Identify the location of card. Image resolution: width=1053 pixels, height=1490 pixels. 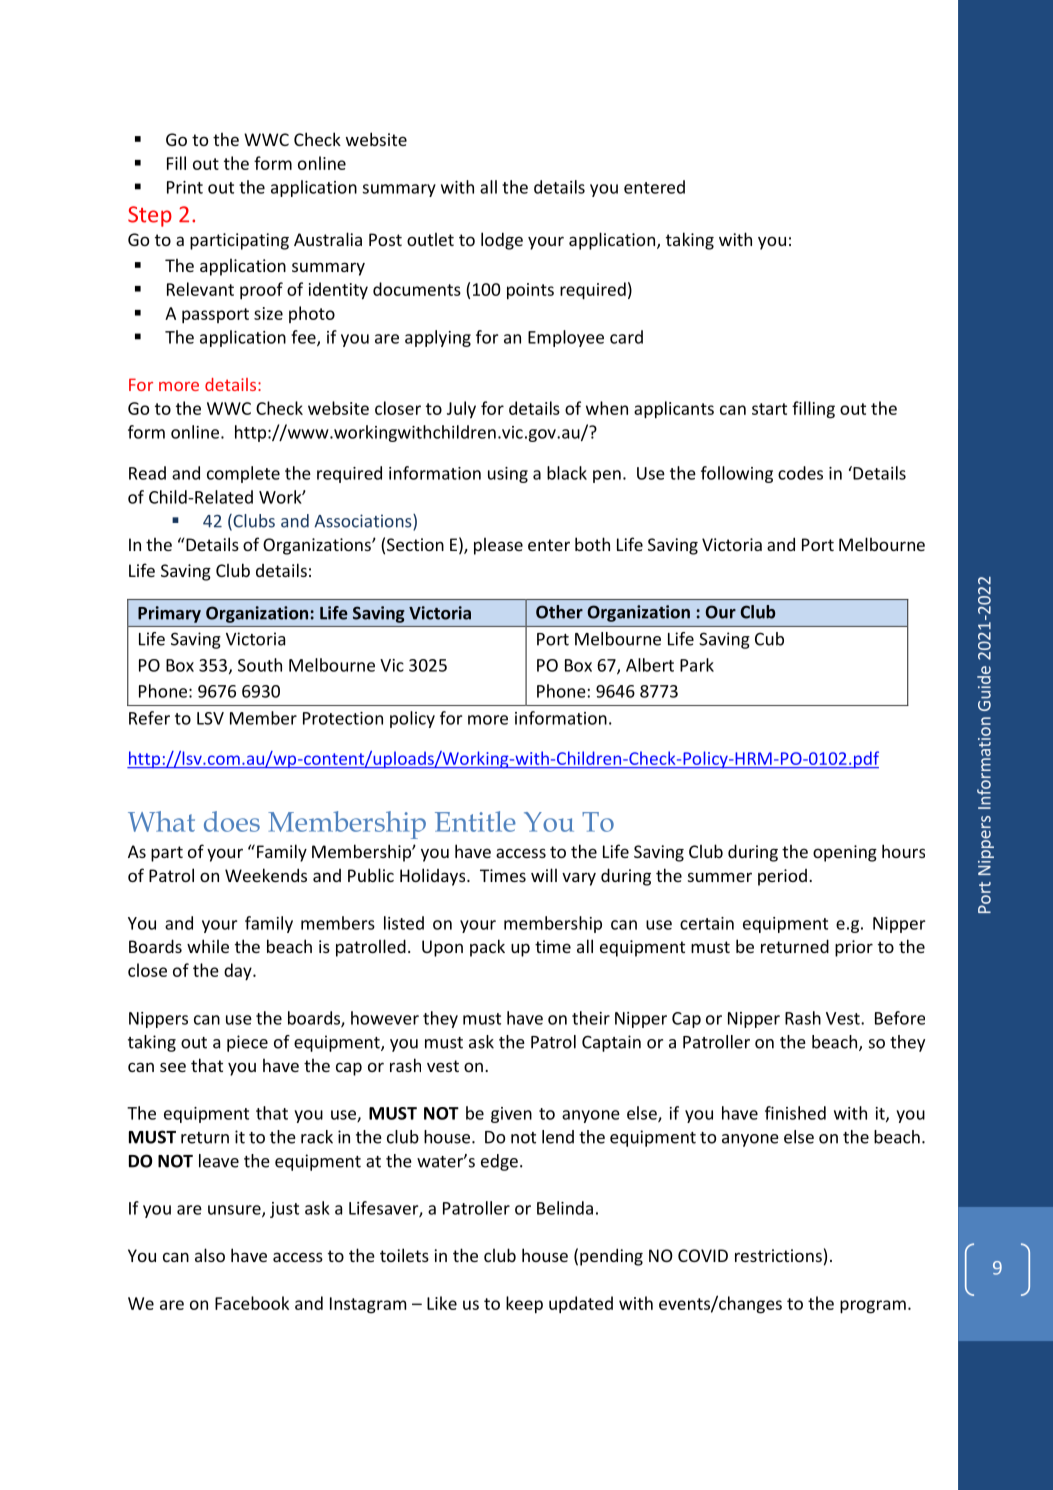
(626, 337).
